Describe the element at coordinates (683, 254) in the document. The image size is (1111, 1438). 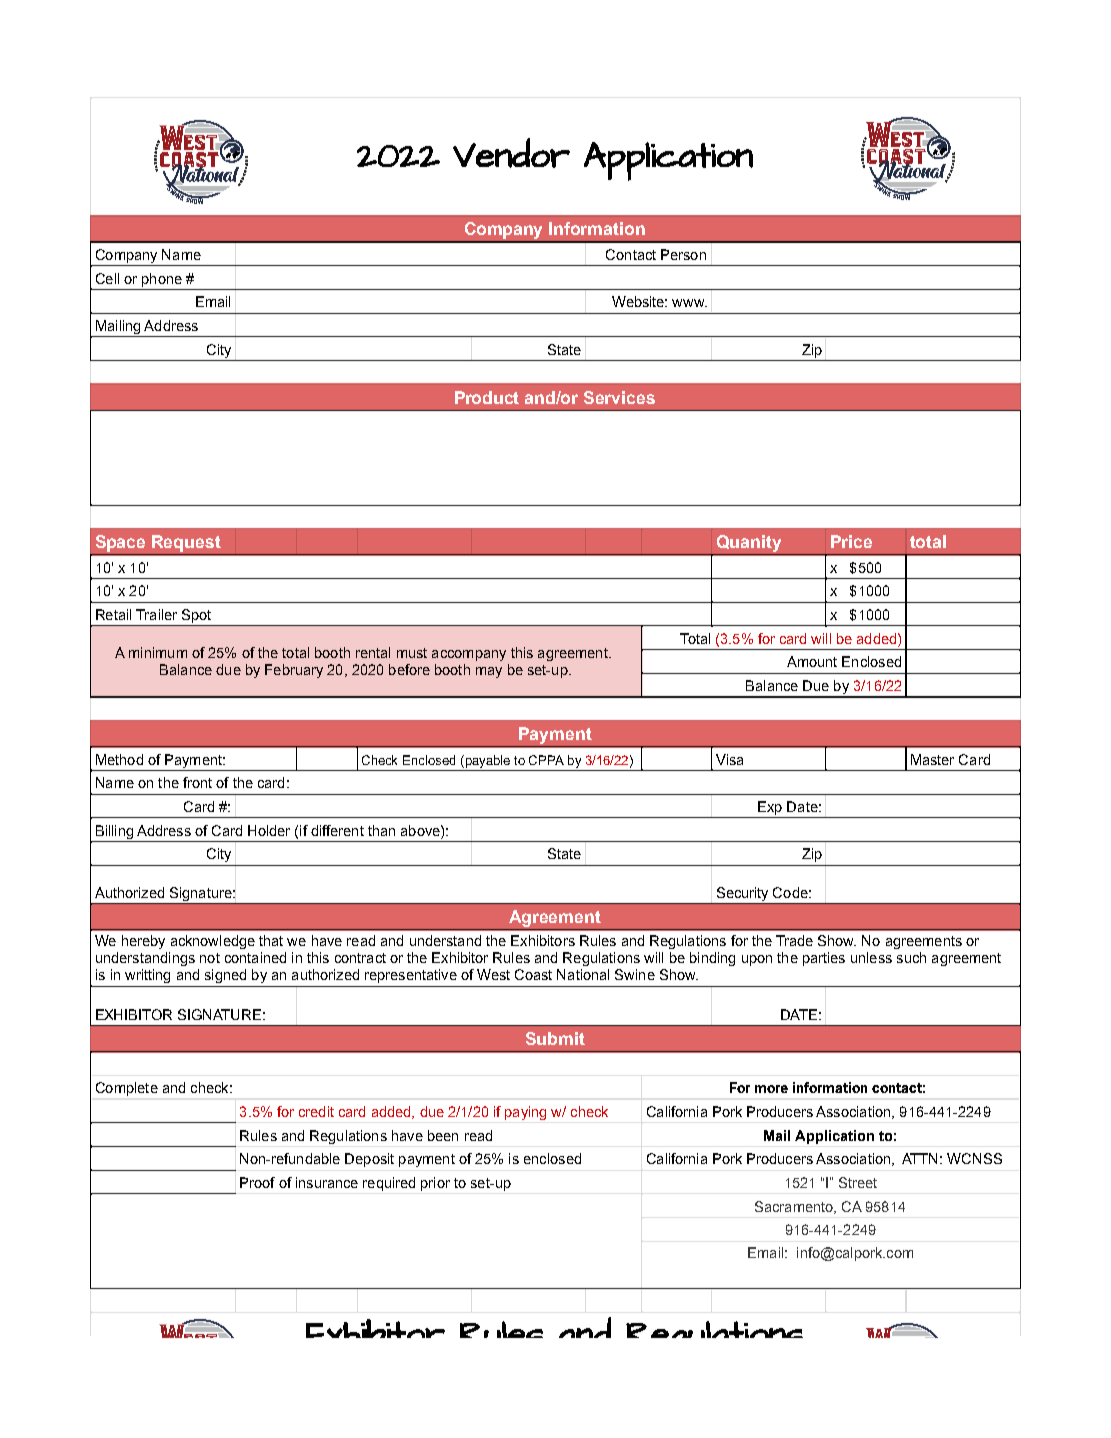
I see `Person` at that location.
